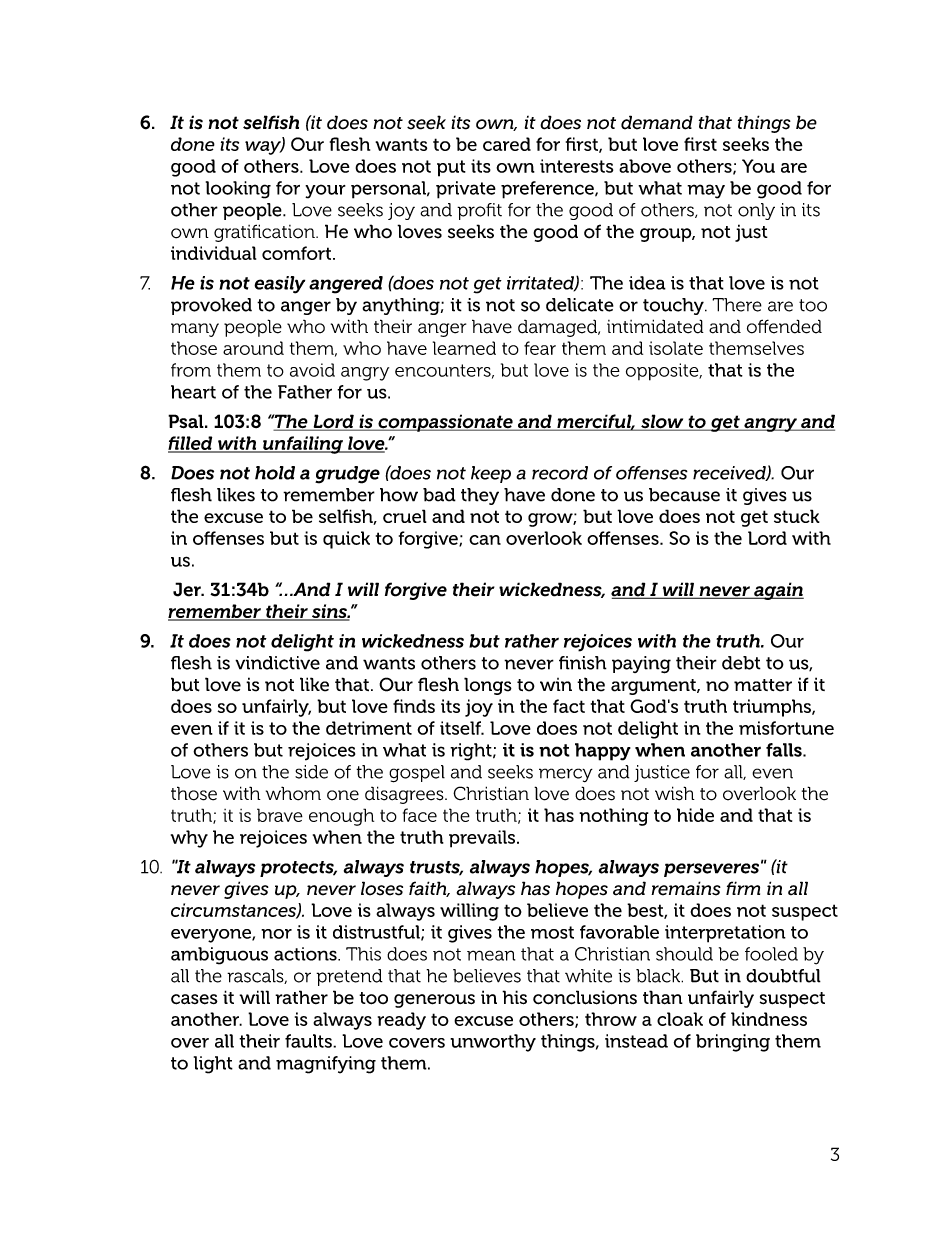 The image size is (952, 1233). I want to click on vindictive, so click(277, 663).
